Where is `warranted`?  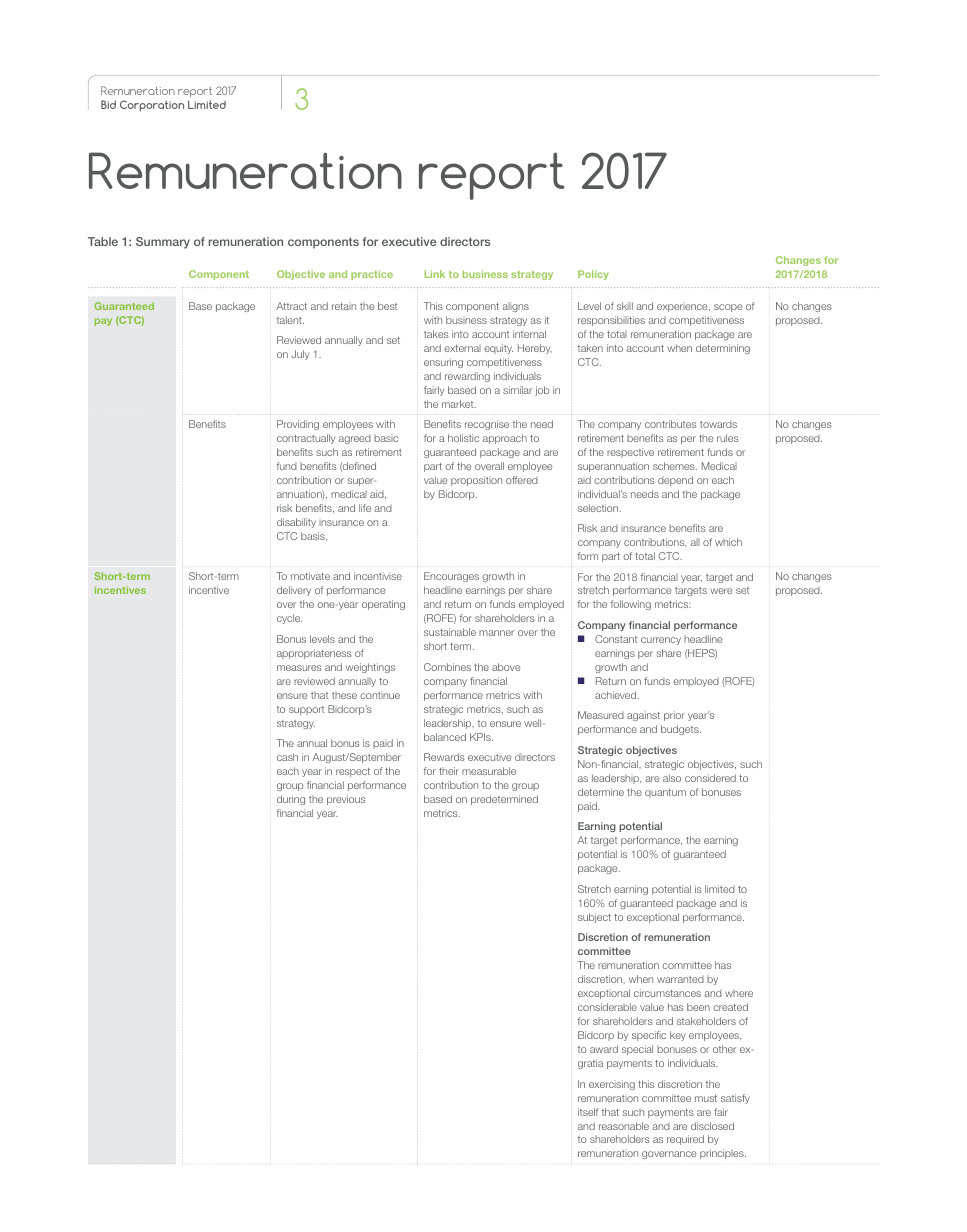 warranted is located at coordinates (680, 979).
